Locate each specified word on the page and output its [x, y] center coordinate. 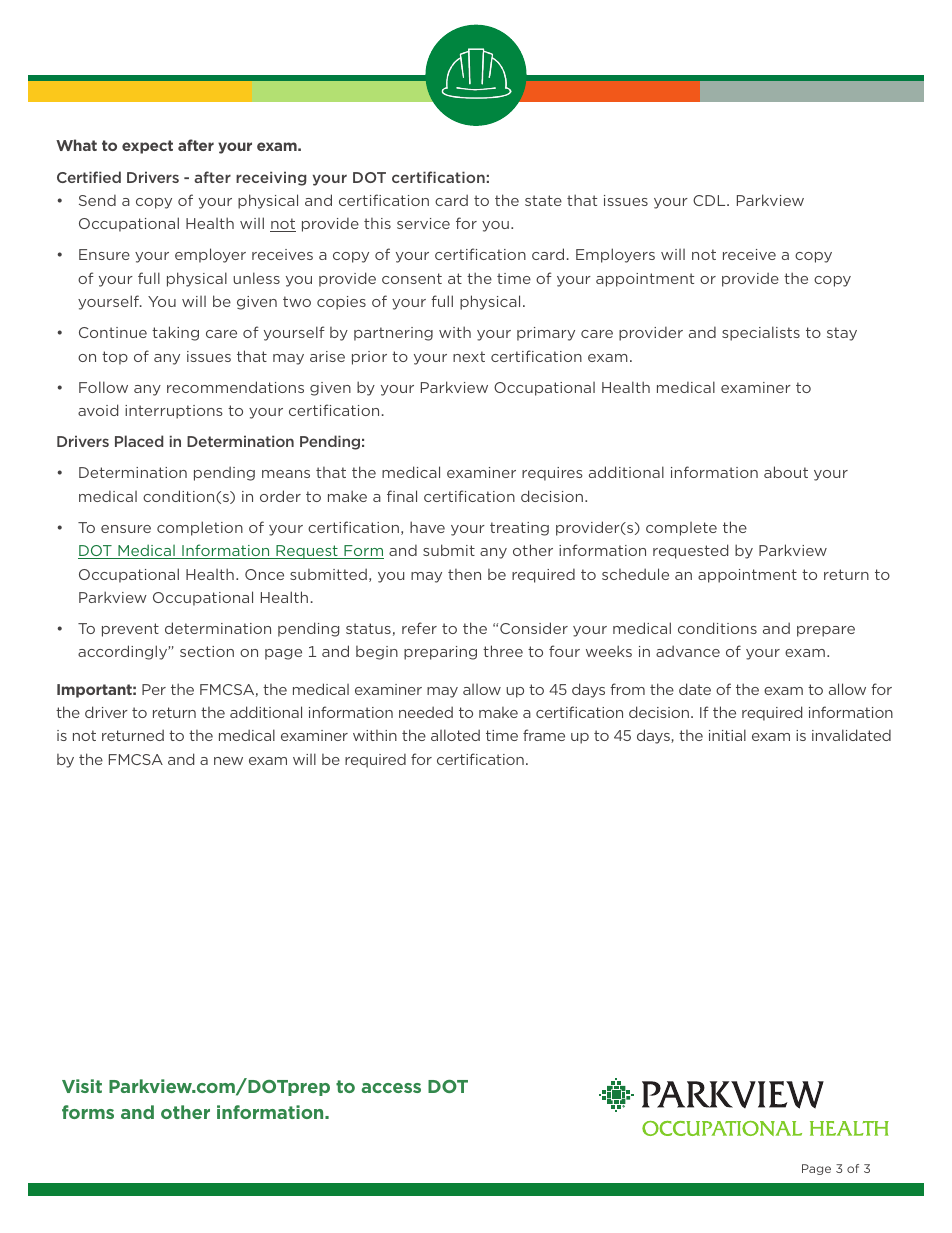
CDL [710, 200]
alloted [455, 735]
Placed [139, 441]
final [402, 496]
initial [727, 735]
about [786, 472]
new [228, 761]
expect [147, 147]
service [423, 223]
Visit [82, 1086]
